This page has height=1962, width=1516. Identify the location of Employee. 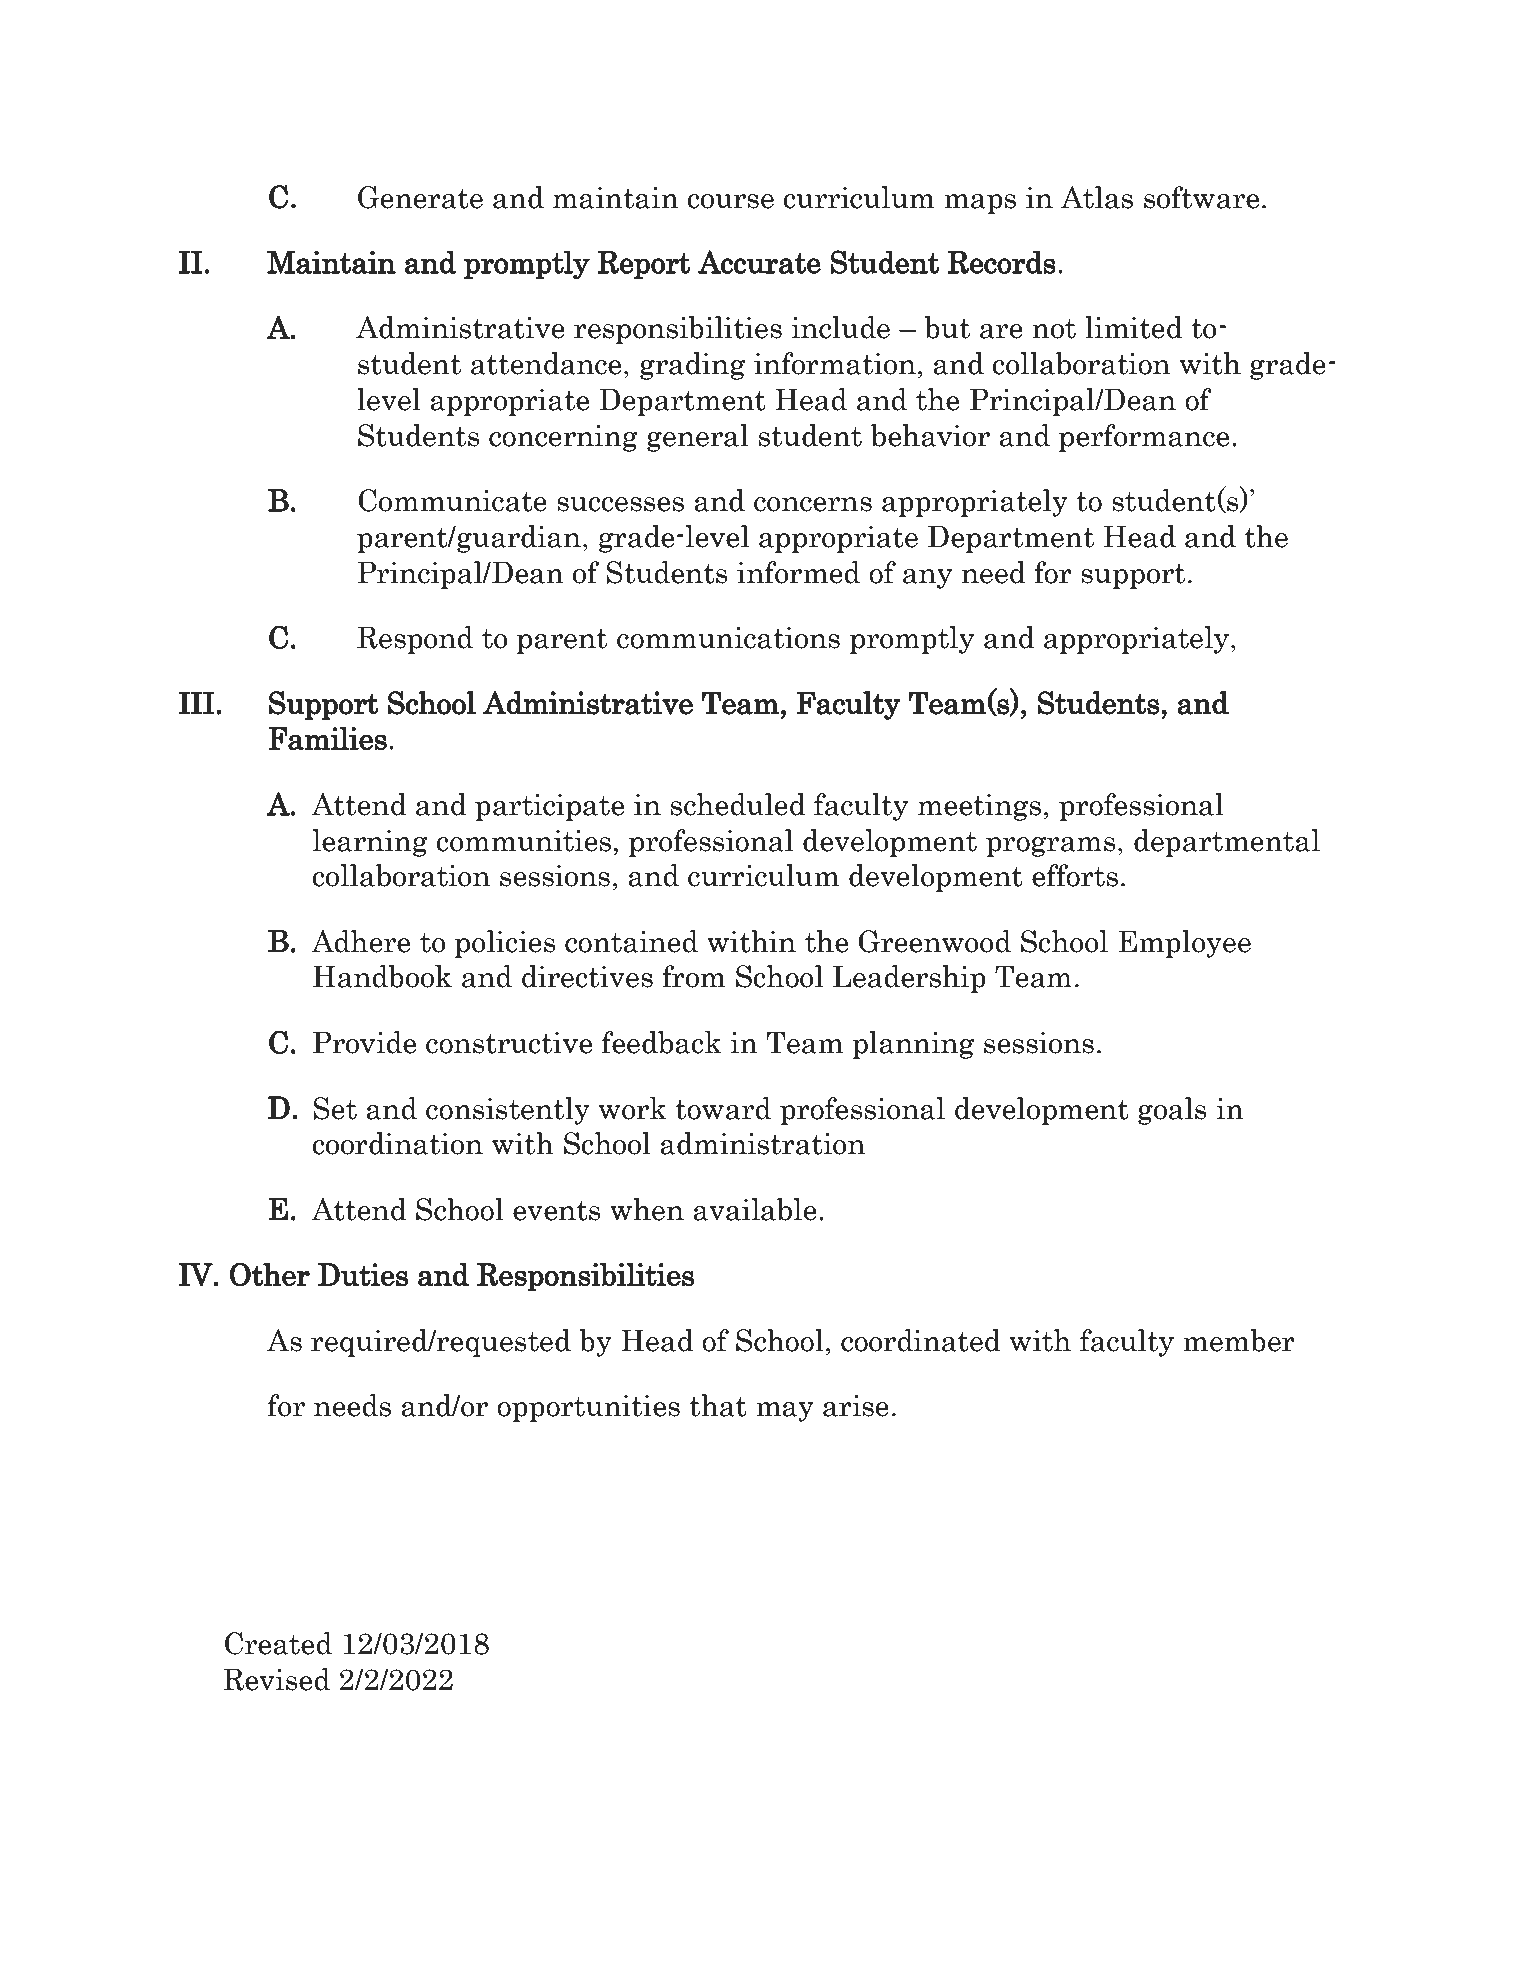
(1185, 944).
